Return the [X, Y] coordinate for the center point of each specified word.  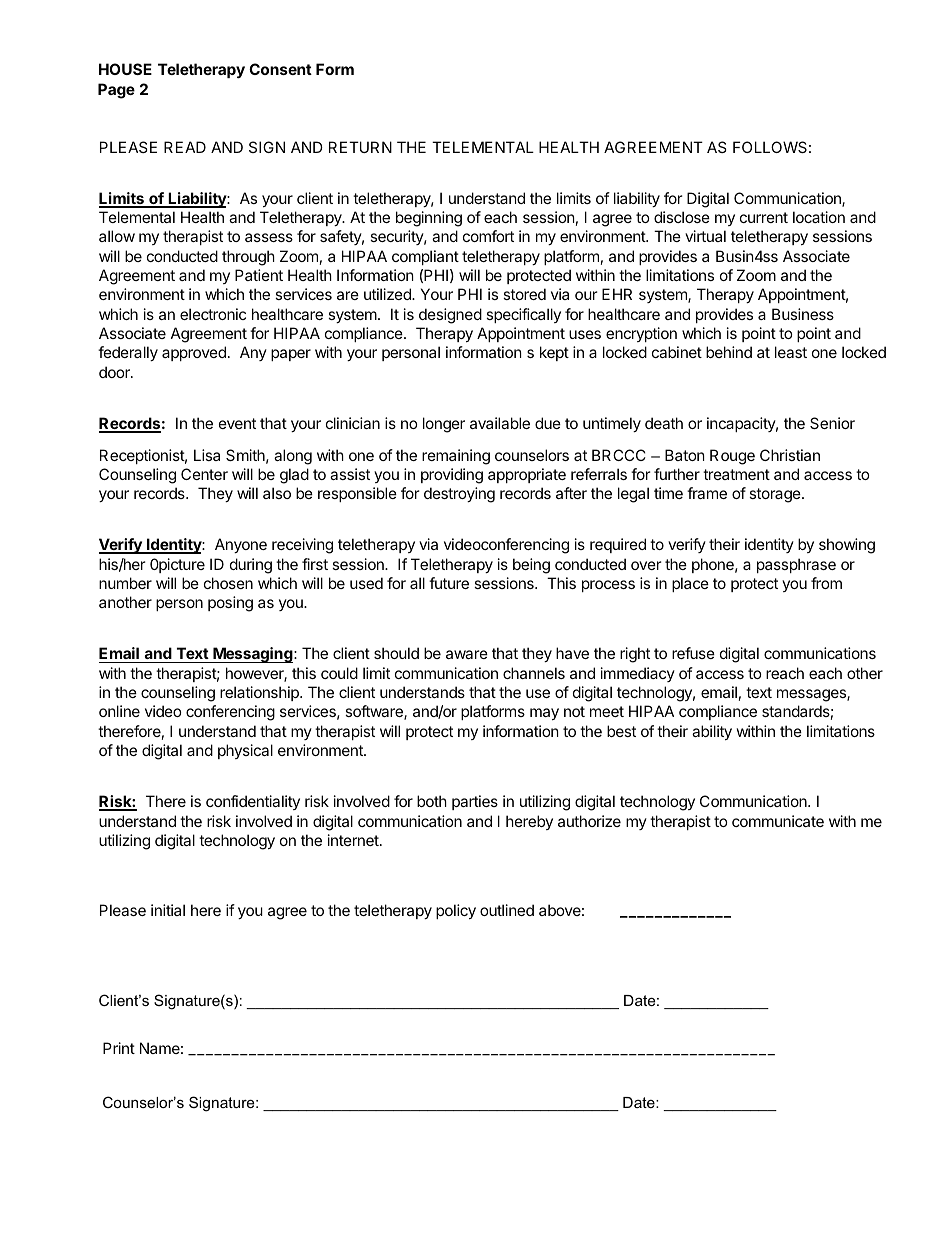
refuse [693, 653]
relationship [260, 693]
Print [119, 1048]
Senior [832, 423]
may [544, 714]
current [764, 217]
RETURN [360, 147]
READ [185, 147]
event [237, 423]
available [500, 423]
